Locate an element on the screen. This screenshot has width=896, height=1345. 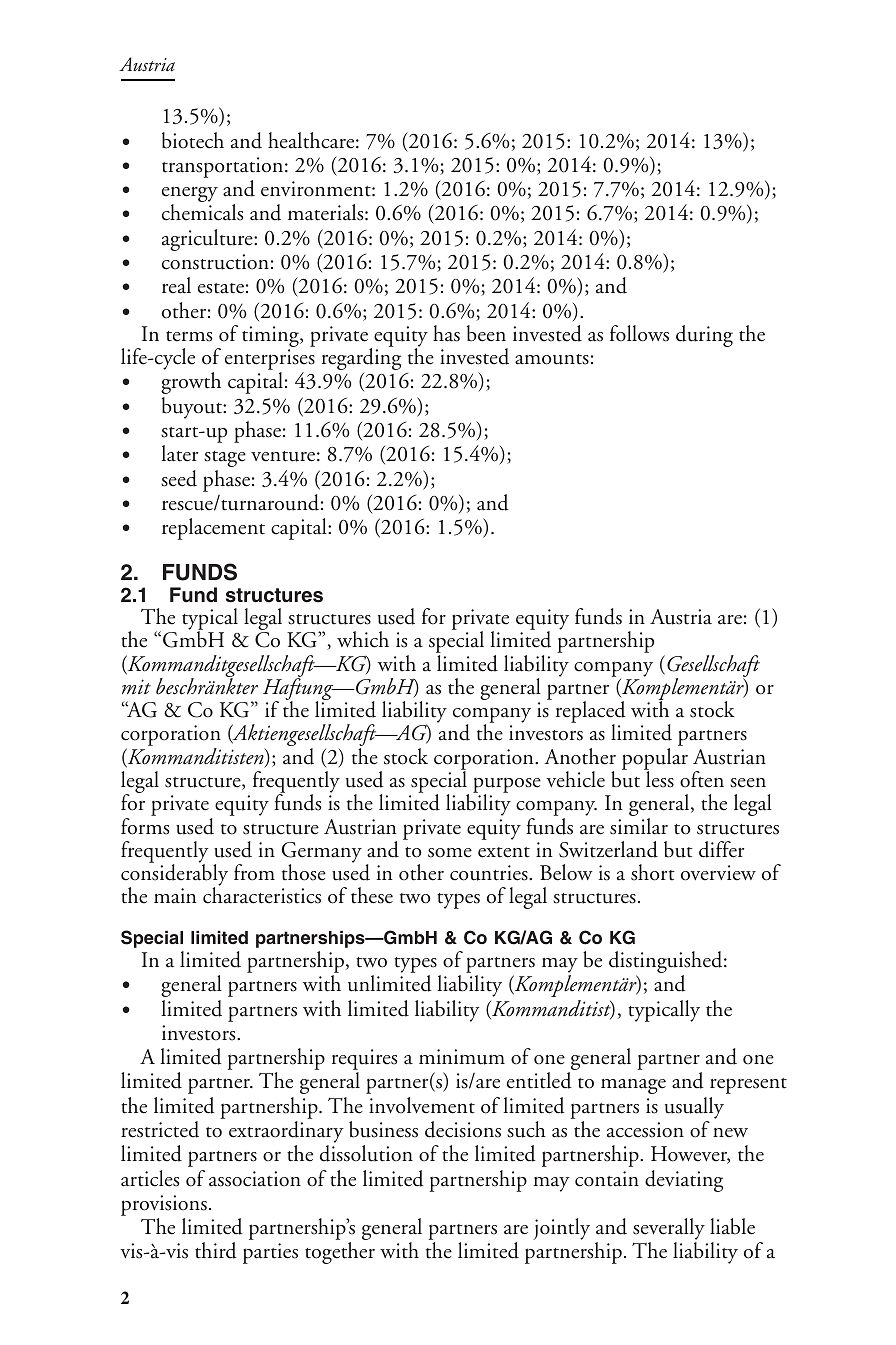
which is located at coordinates (363, 639).
